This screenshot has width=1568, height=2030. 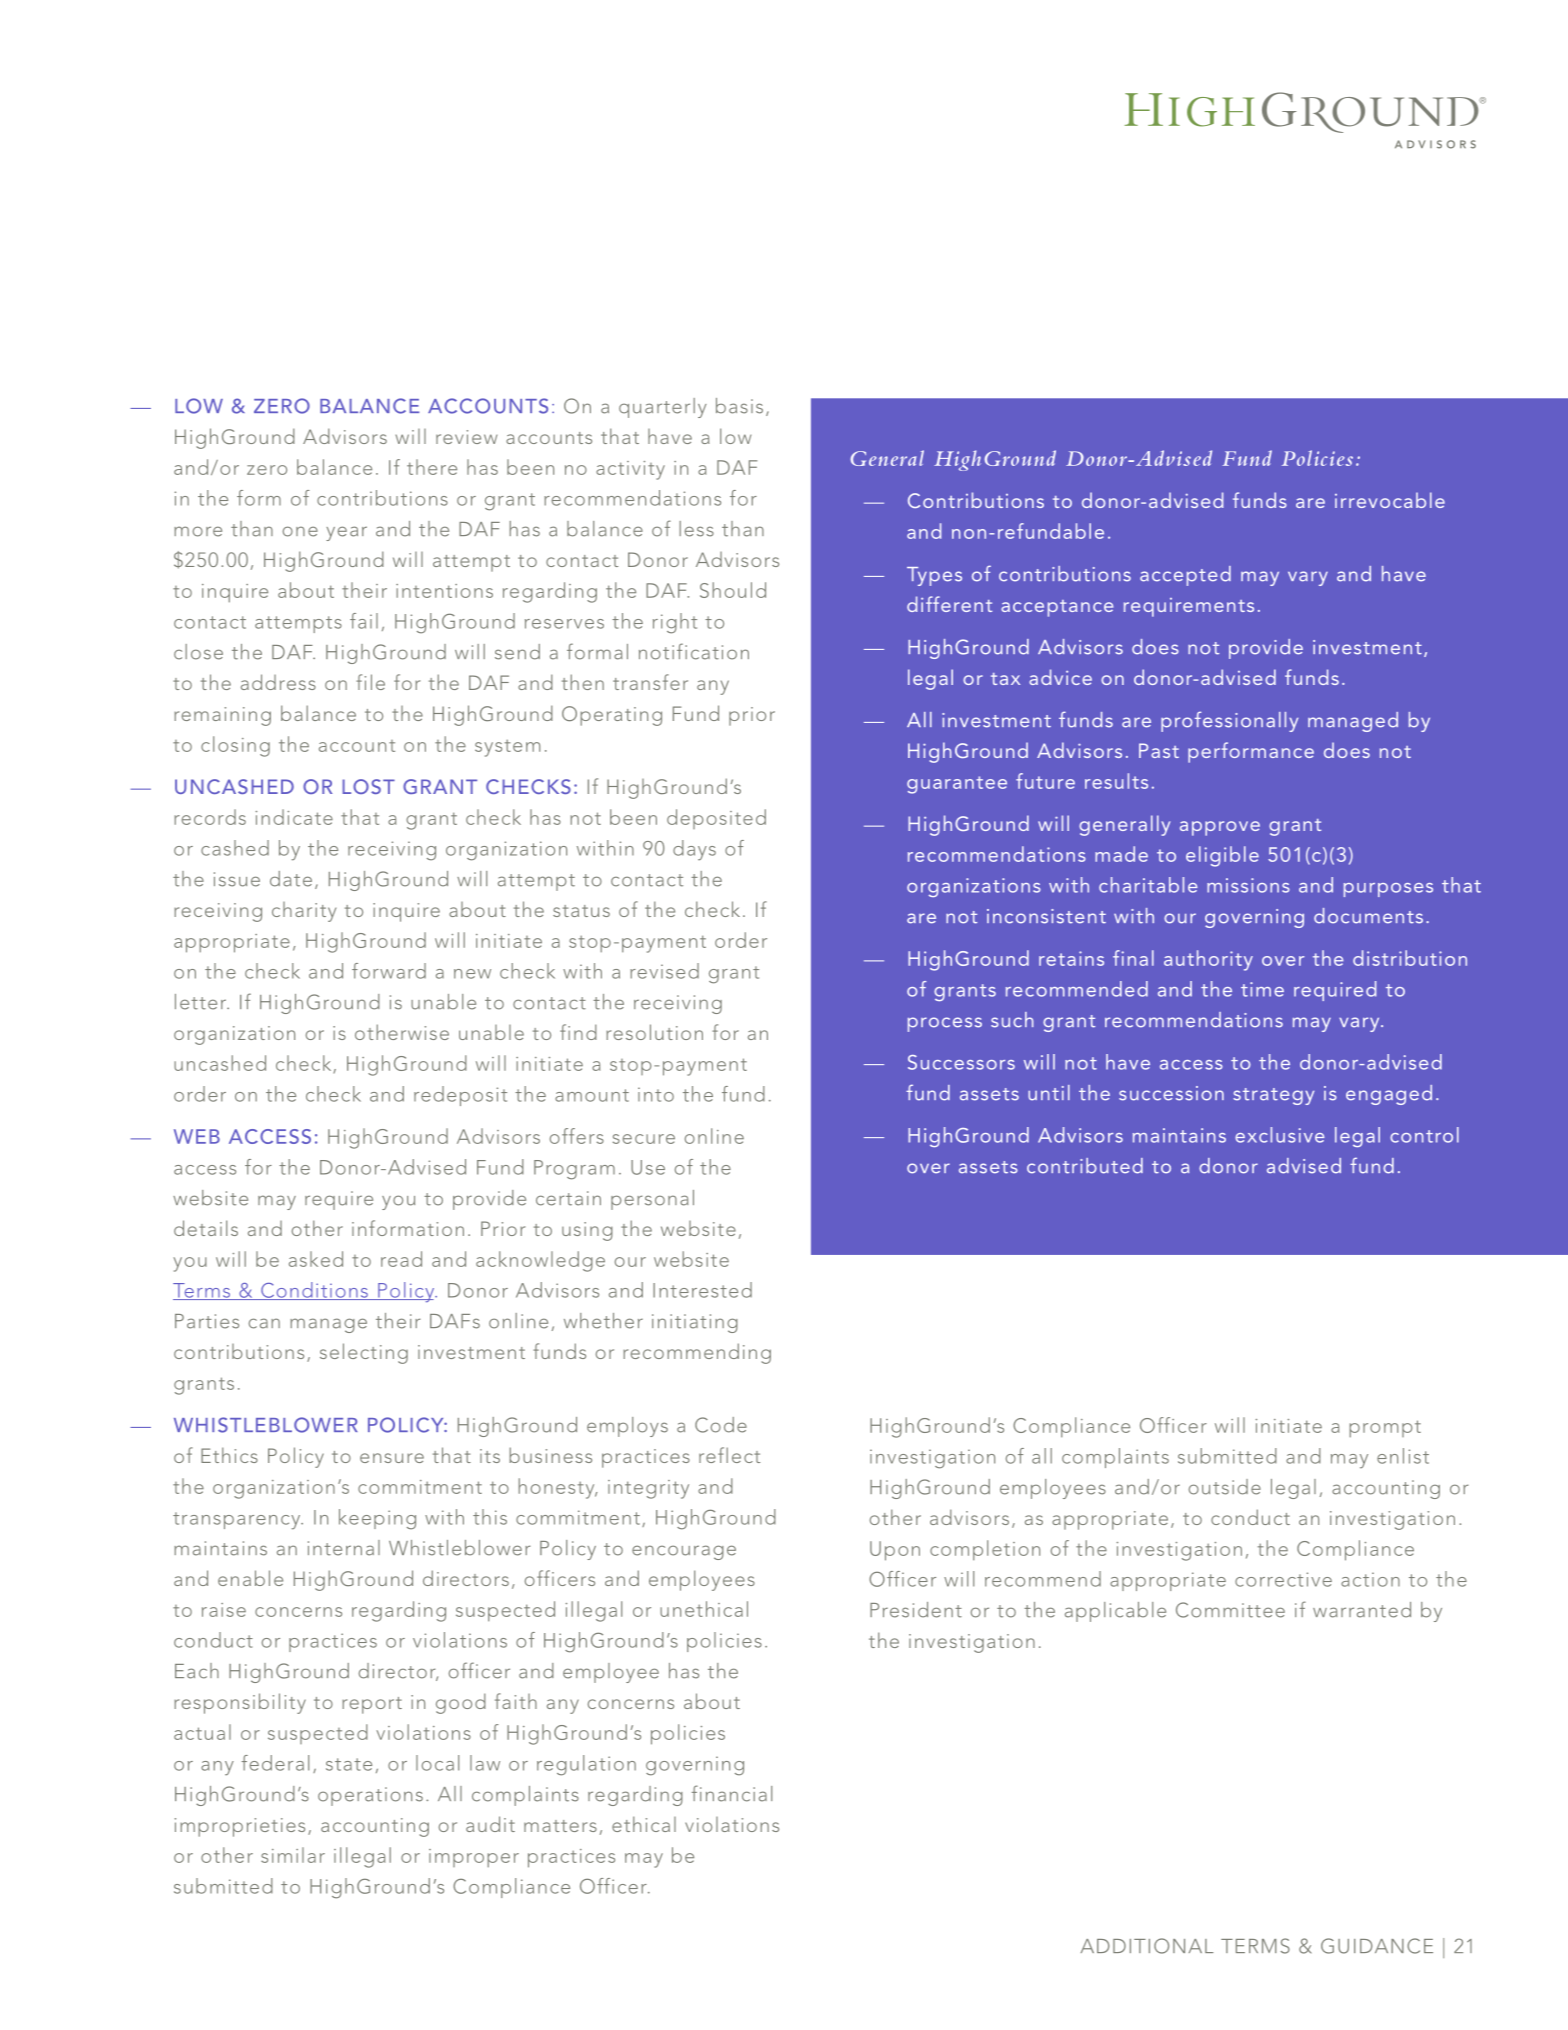 What do you see at coordinates (1390, 500) in the screenshot?
I see `irrevocable` at bounding box center [1390, 500].
